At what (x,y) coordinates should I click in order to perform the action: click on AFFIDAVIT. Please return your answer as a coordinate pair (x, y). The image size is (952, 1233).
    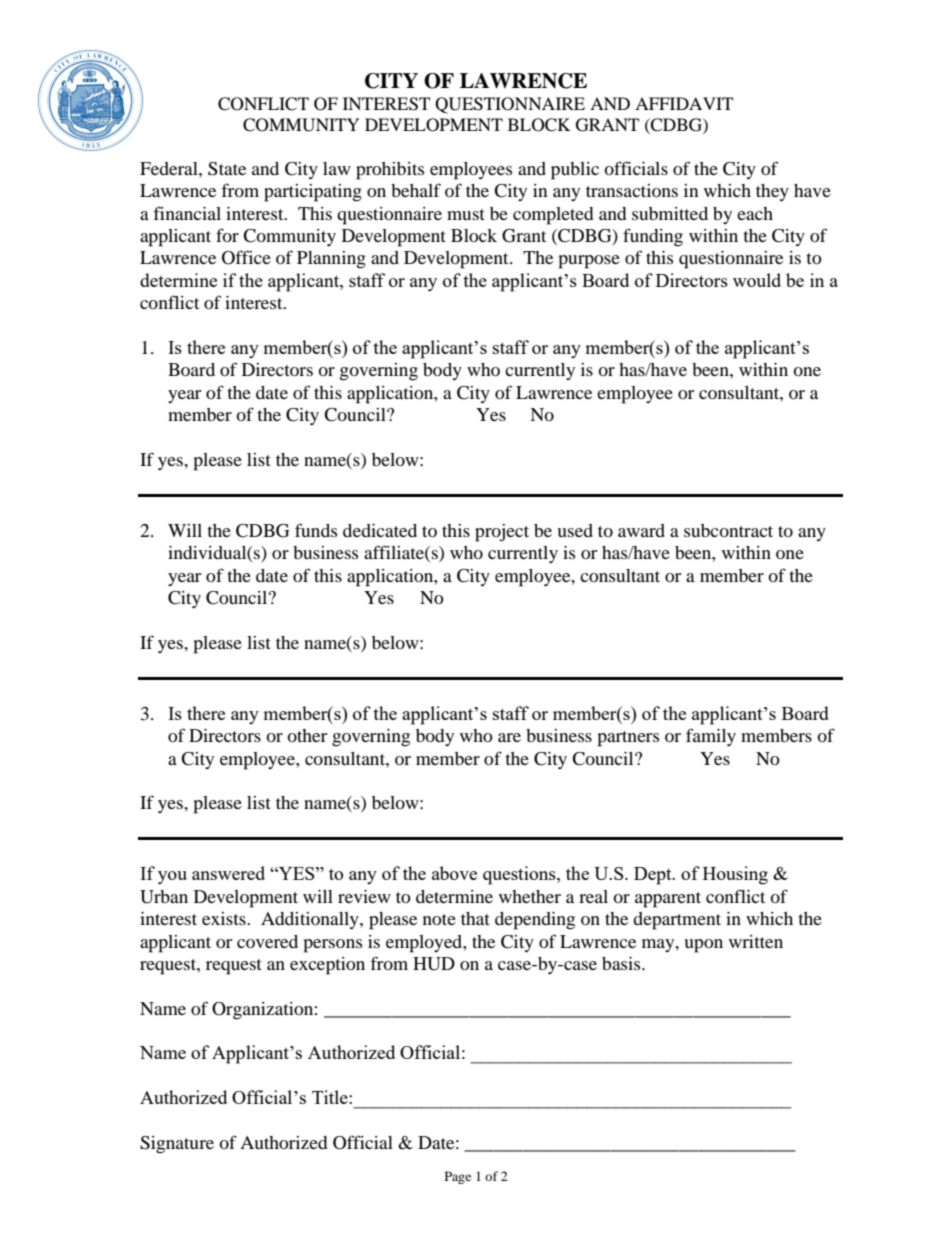
    Looking at the image, I should click on (684, 103).
